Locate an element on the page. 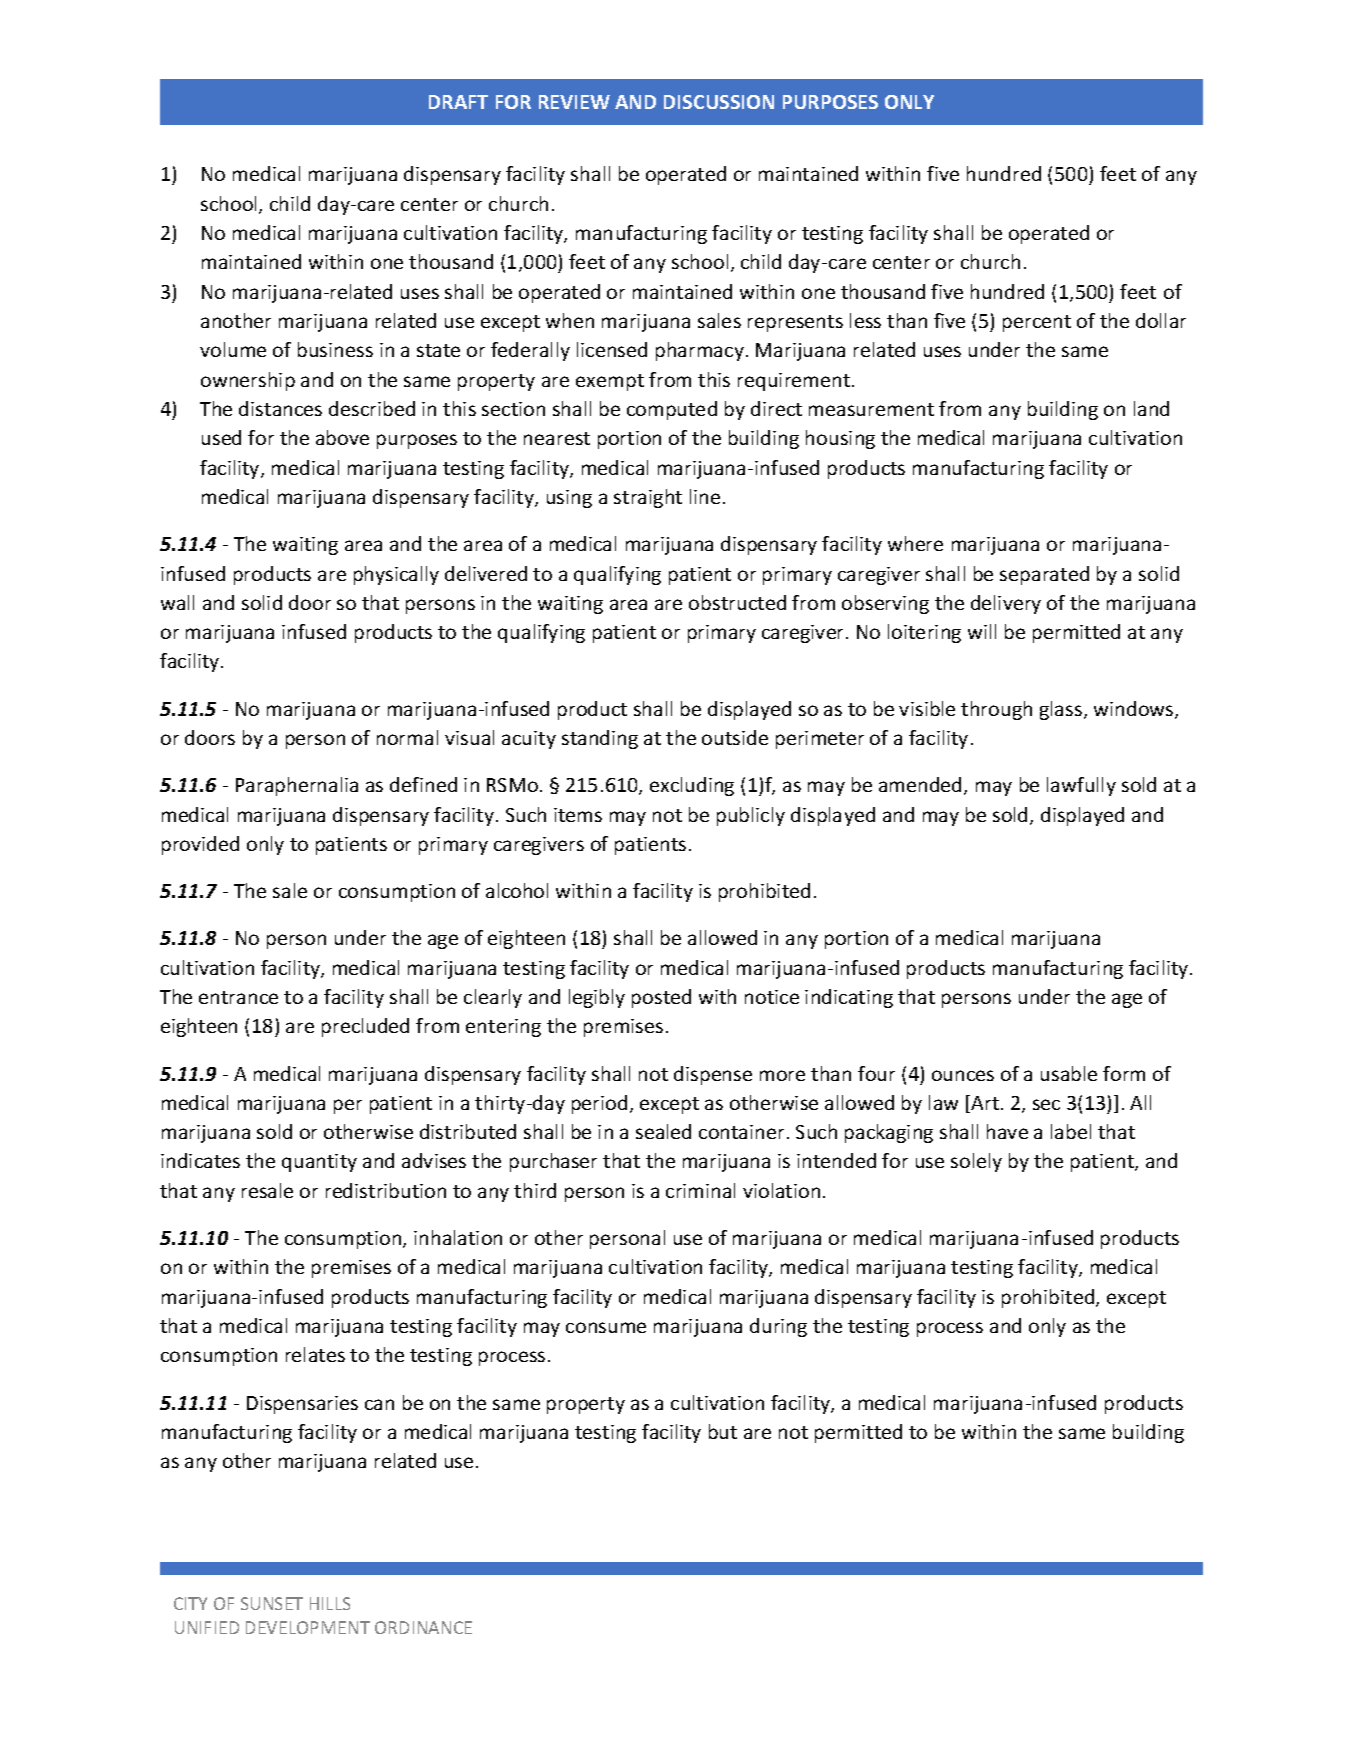 This document has width=1363, height=1764. percent is located at coordinates (1037, 323).
